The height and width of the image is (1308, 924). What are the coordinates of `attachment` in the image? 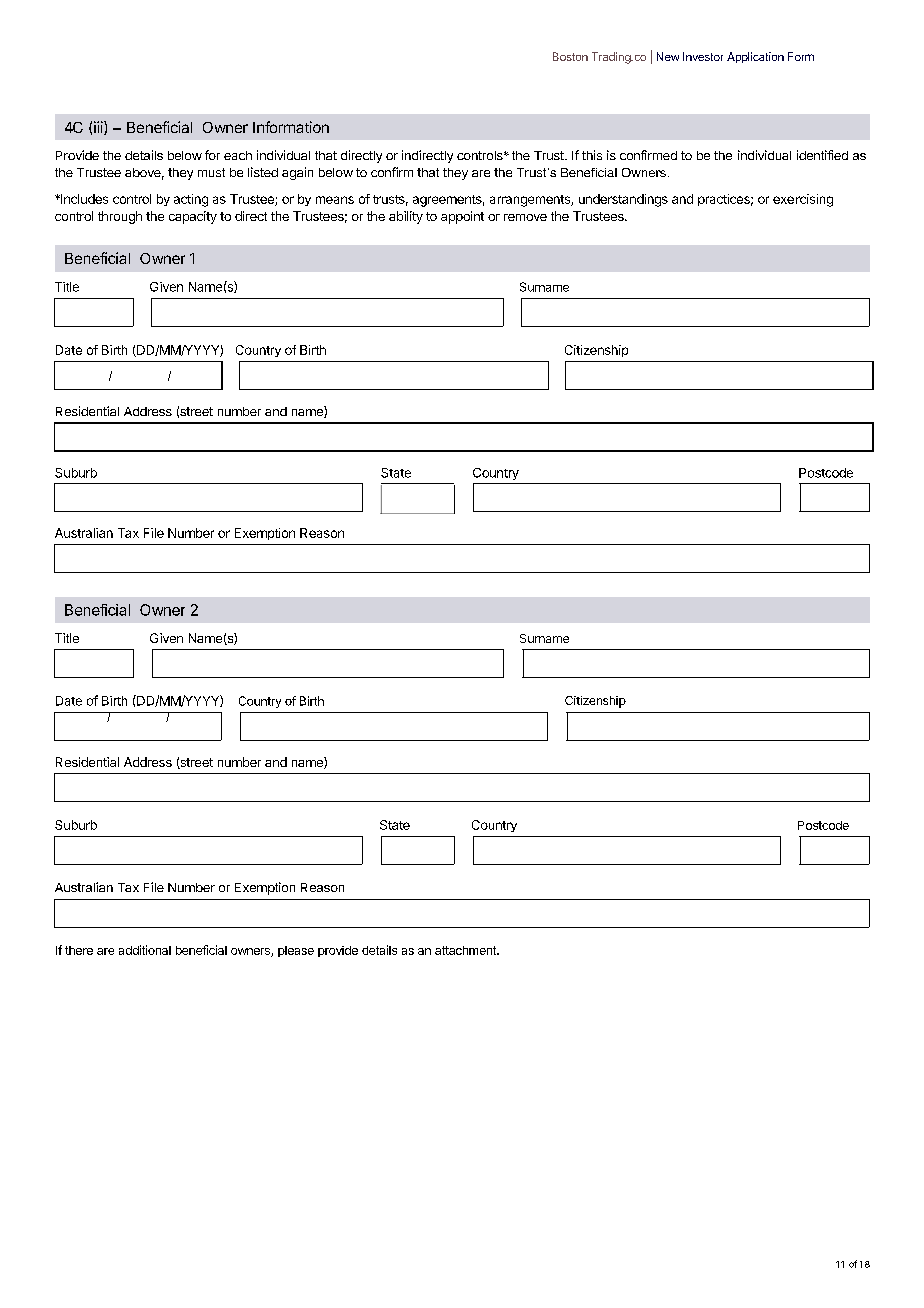 It's located at (466, 950).
